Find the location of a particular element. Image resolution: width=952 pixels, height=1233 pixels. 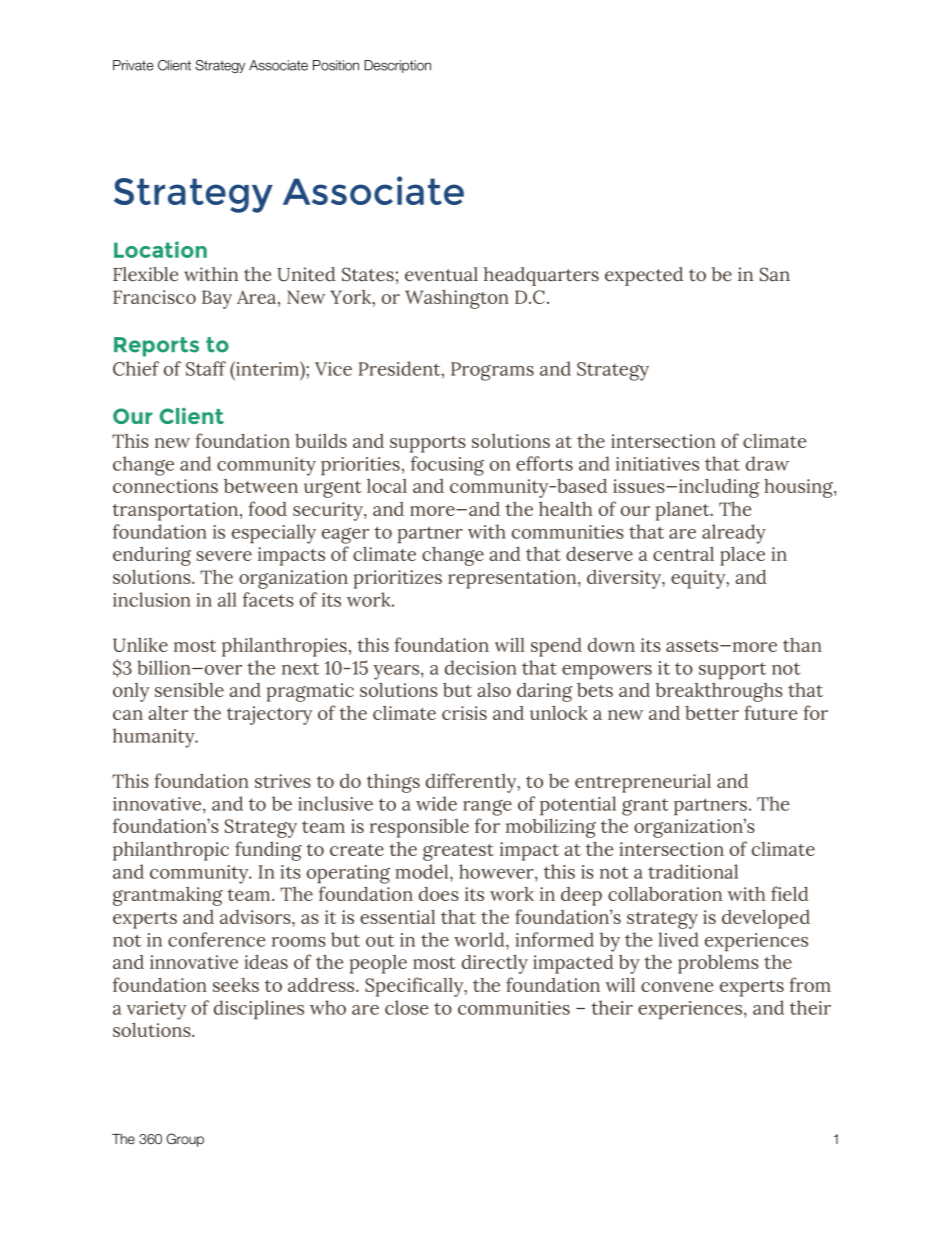

Private is located at coordinates (133, 65).
